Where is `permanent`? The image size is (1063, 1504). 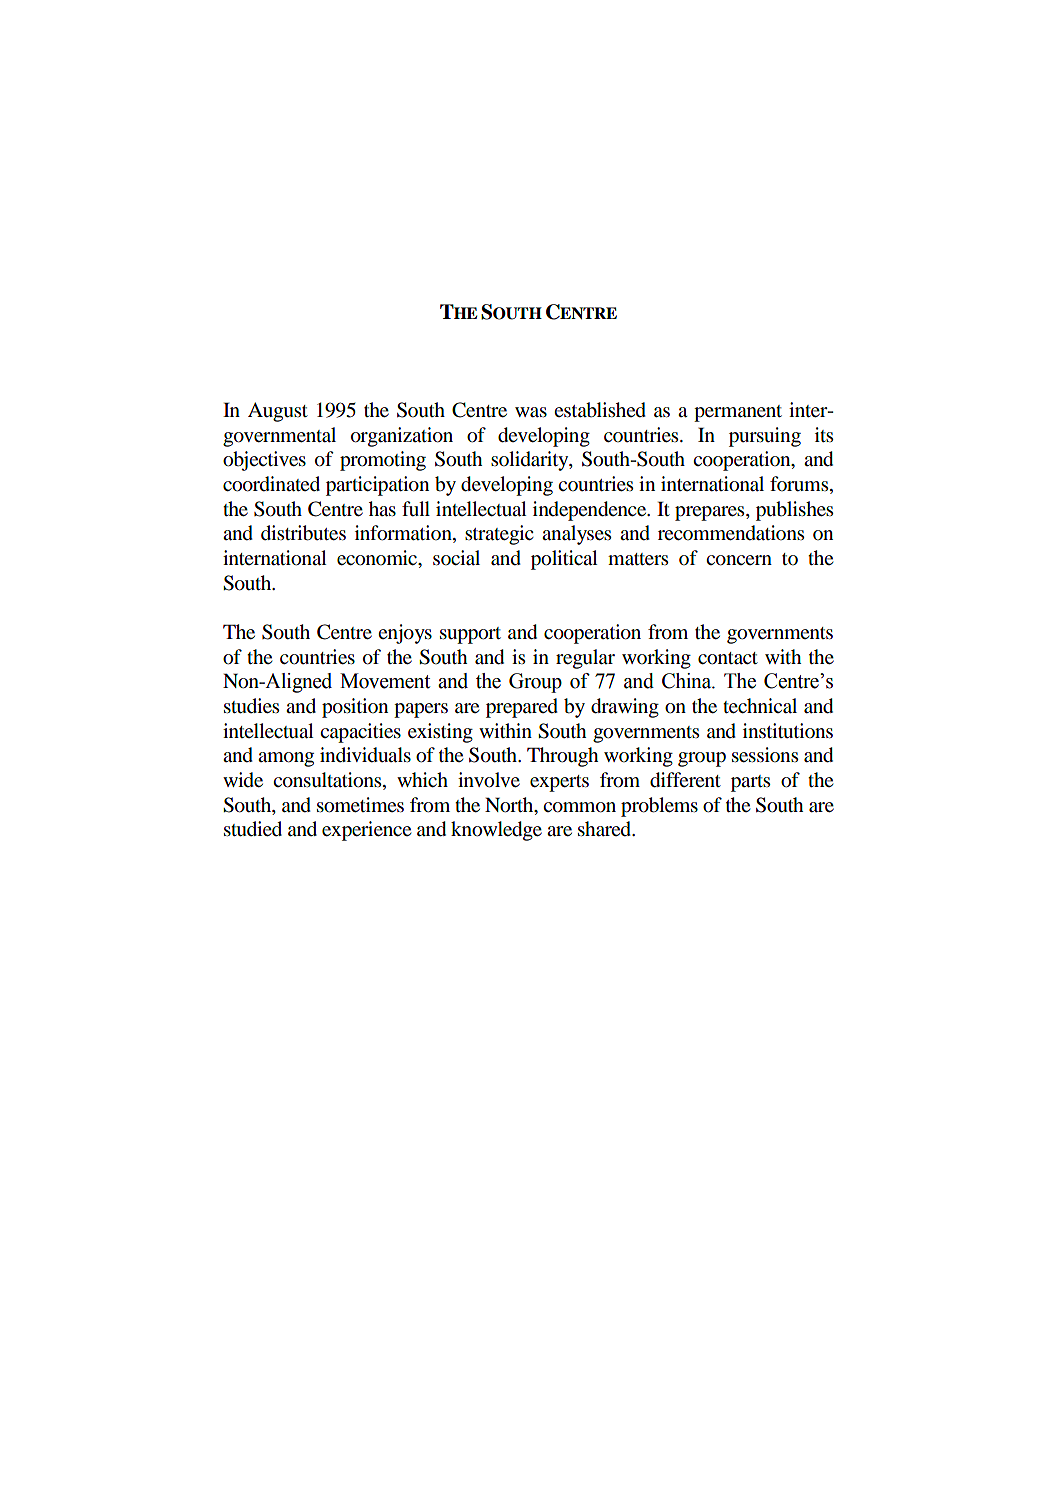 permanent is located at coordinates (738, 413).
